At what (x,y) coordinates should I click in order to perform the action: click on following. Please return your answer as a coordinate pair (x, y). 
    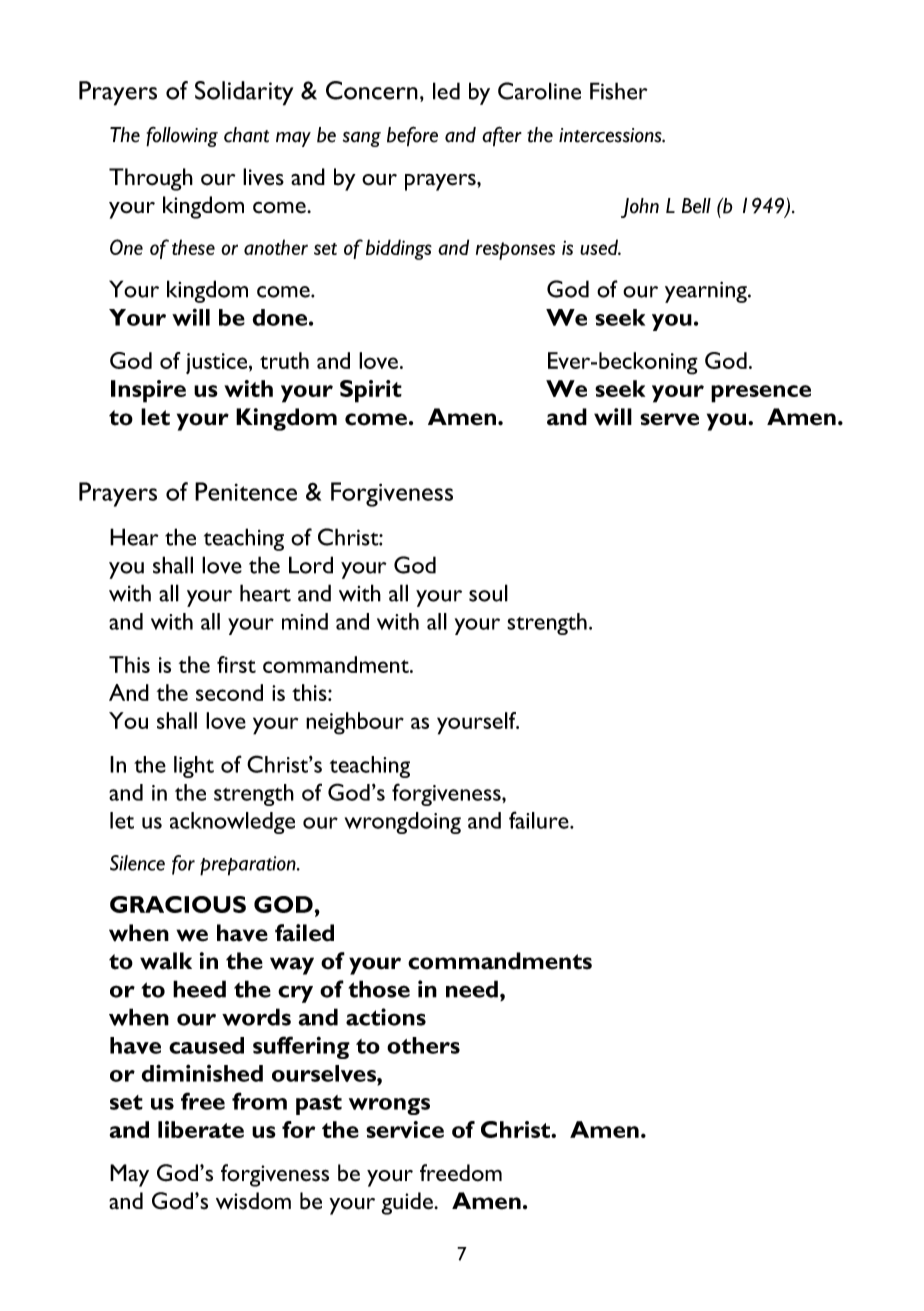
    Looking at the image, I should click on (182, 137).
